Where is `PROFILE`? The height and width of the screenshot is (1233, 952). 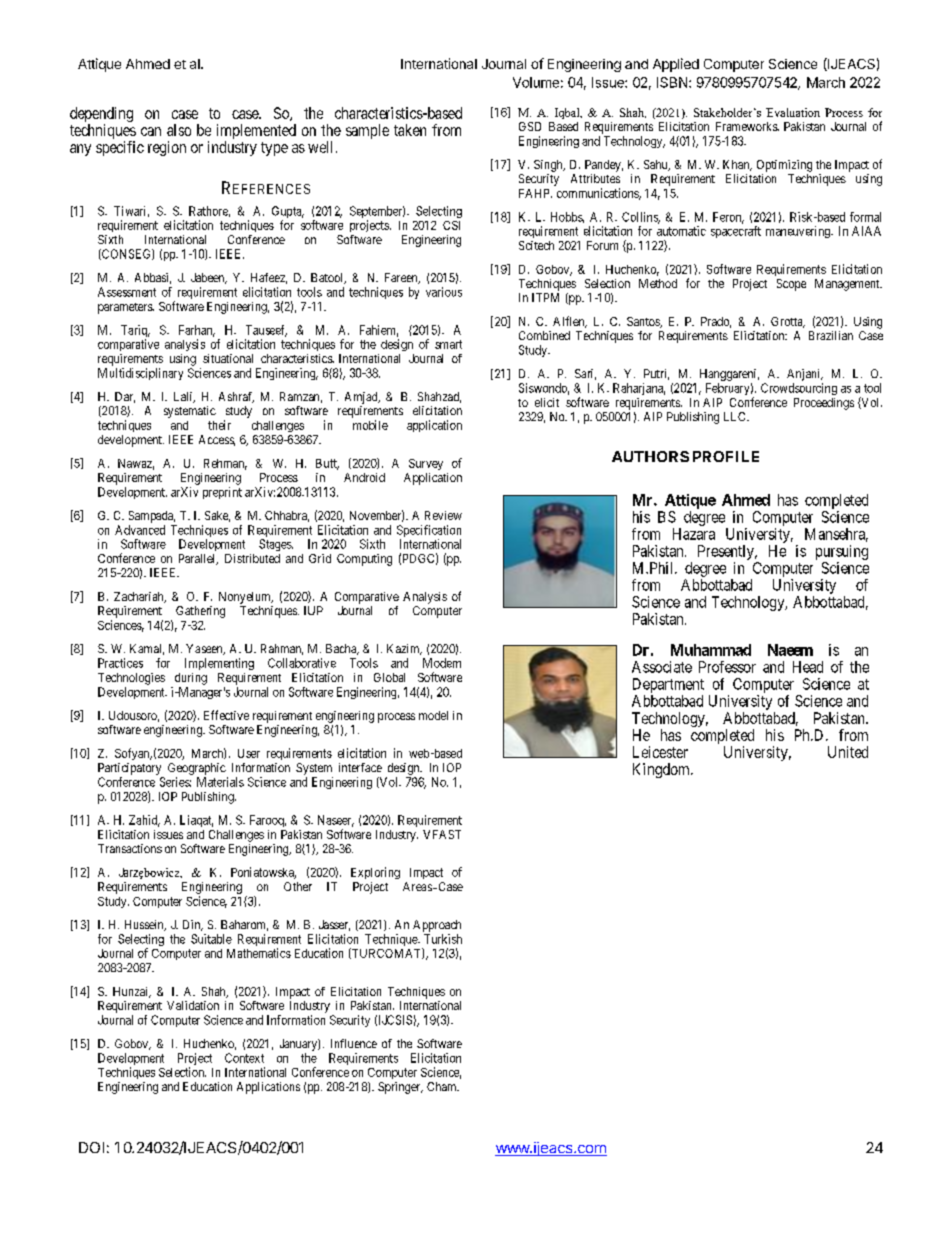
PROFILE is located at coordinates (726, 456).
